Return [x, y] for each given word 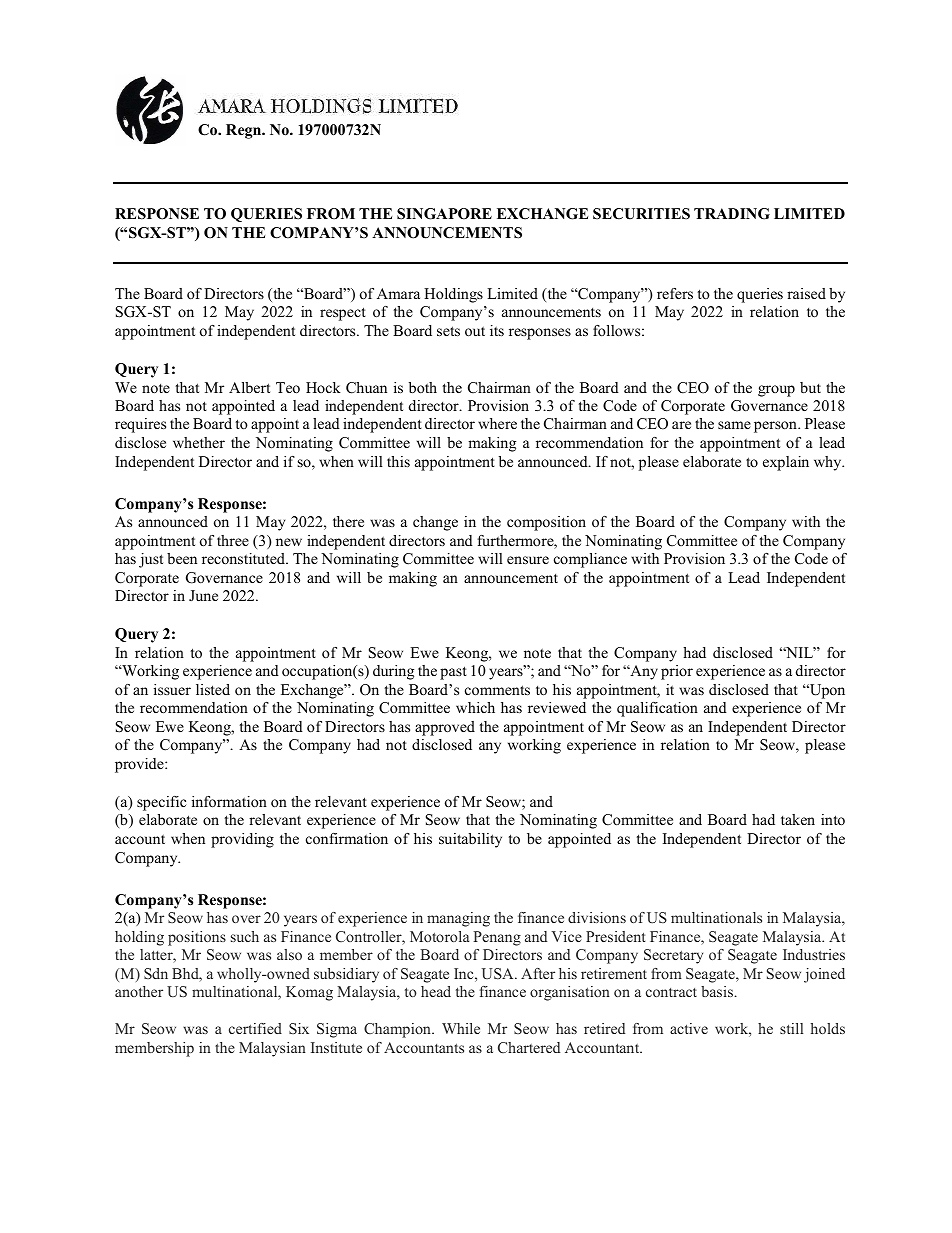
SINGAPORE [444, 214]
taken [798, 819]
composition [546, 523]
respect [343, 314]
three [233, 540]
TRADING [732, 214]
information [229, 801]
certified [255, 1028]
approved [445, 728]
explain [786, 463]
